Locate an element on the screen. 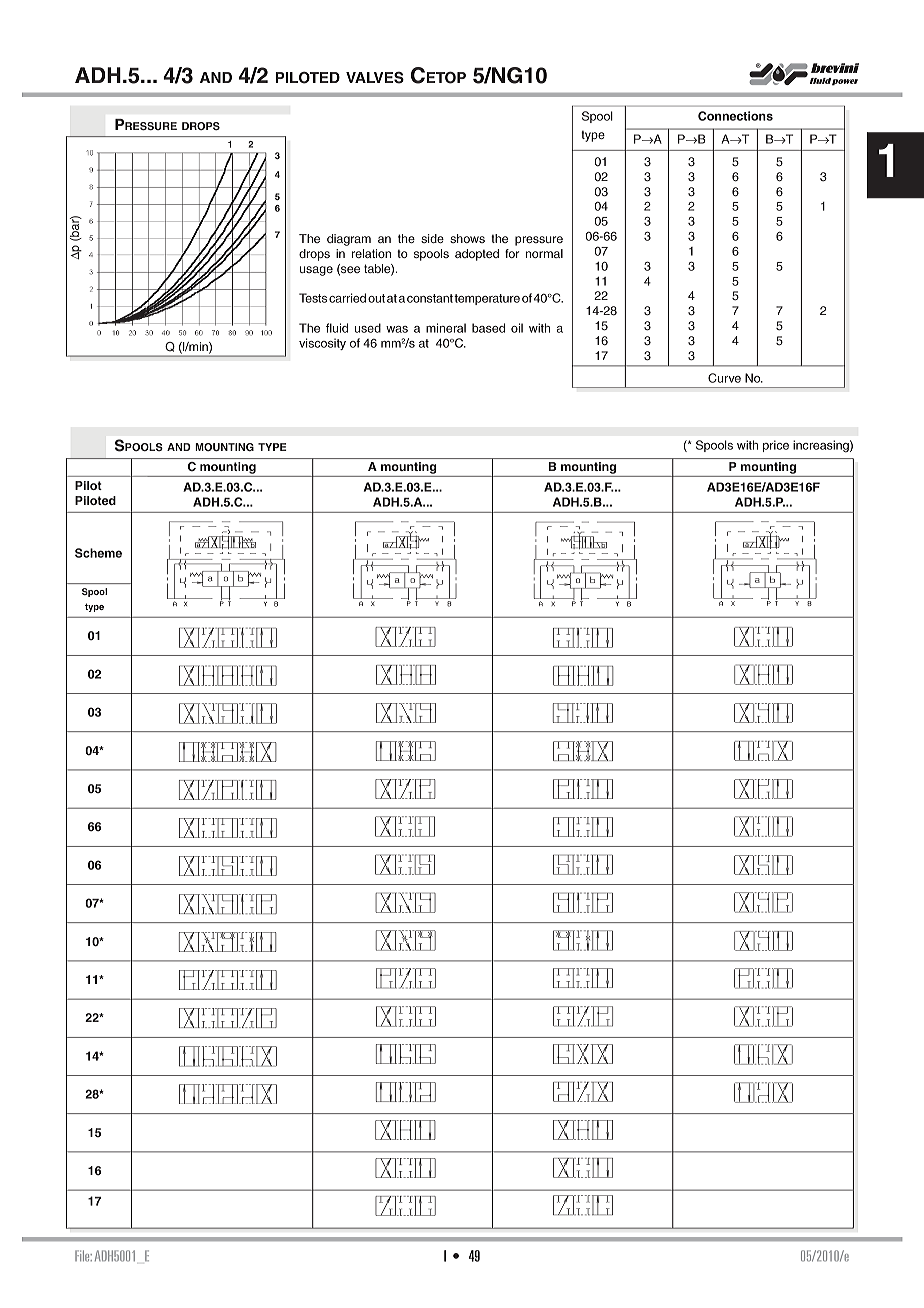  oil is located at coordinates (517, 328).
